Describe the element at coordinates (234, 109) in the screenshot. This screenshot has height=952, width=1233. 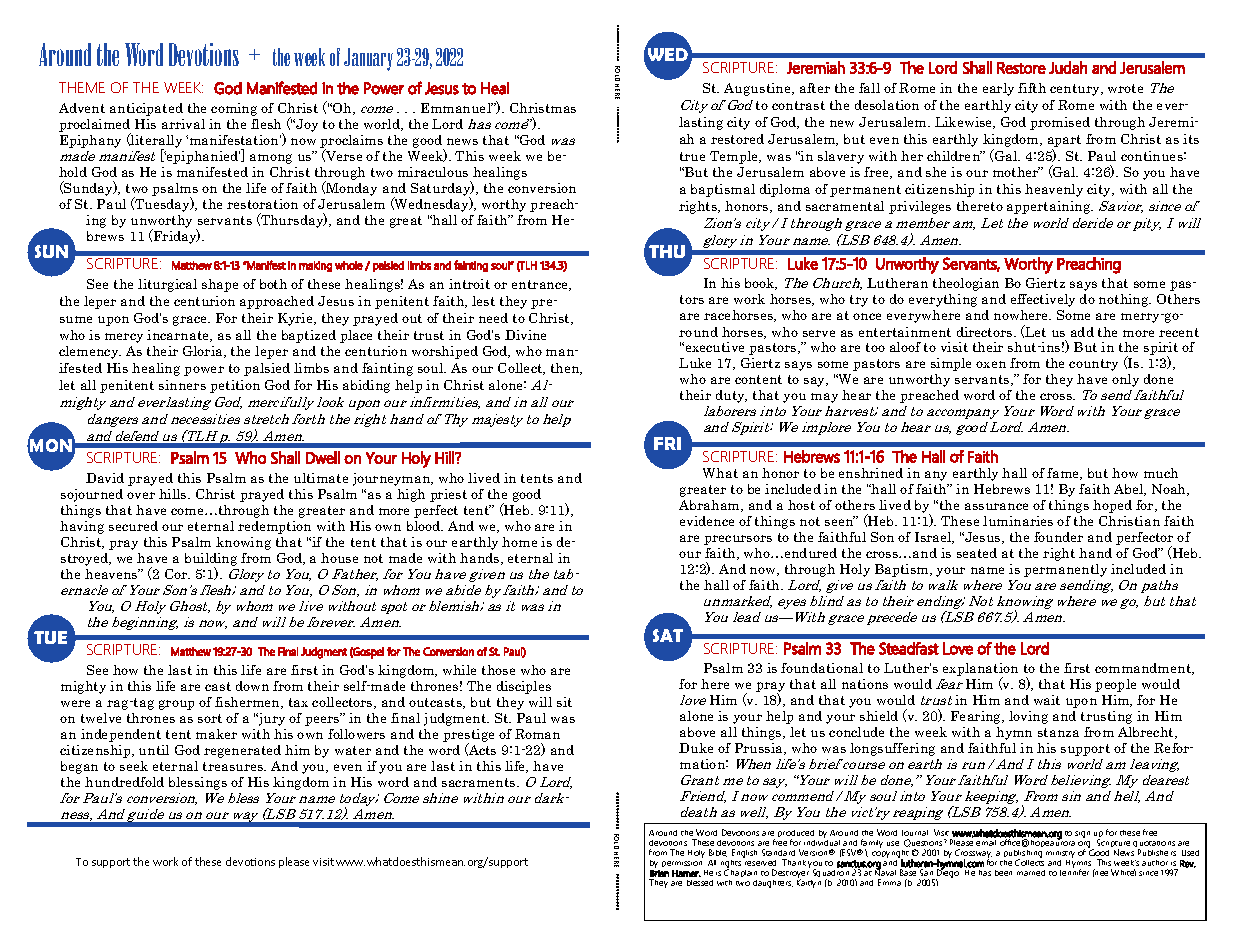
I see `coming` at that location.
